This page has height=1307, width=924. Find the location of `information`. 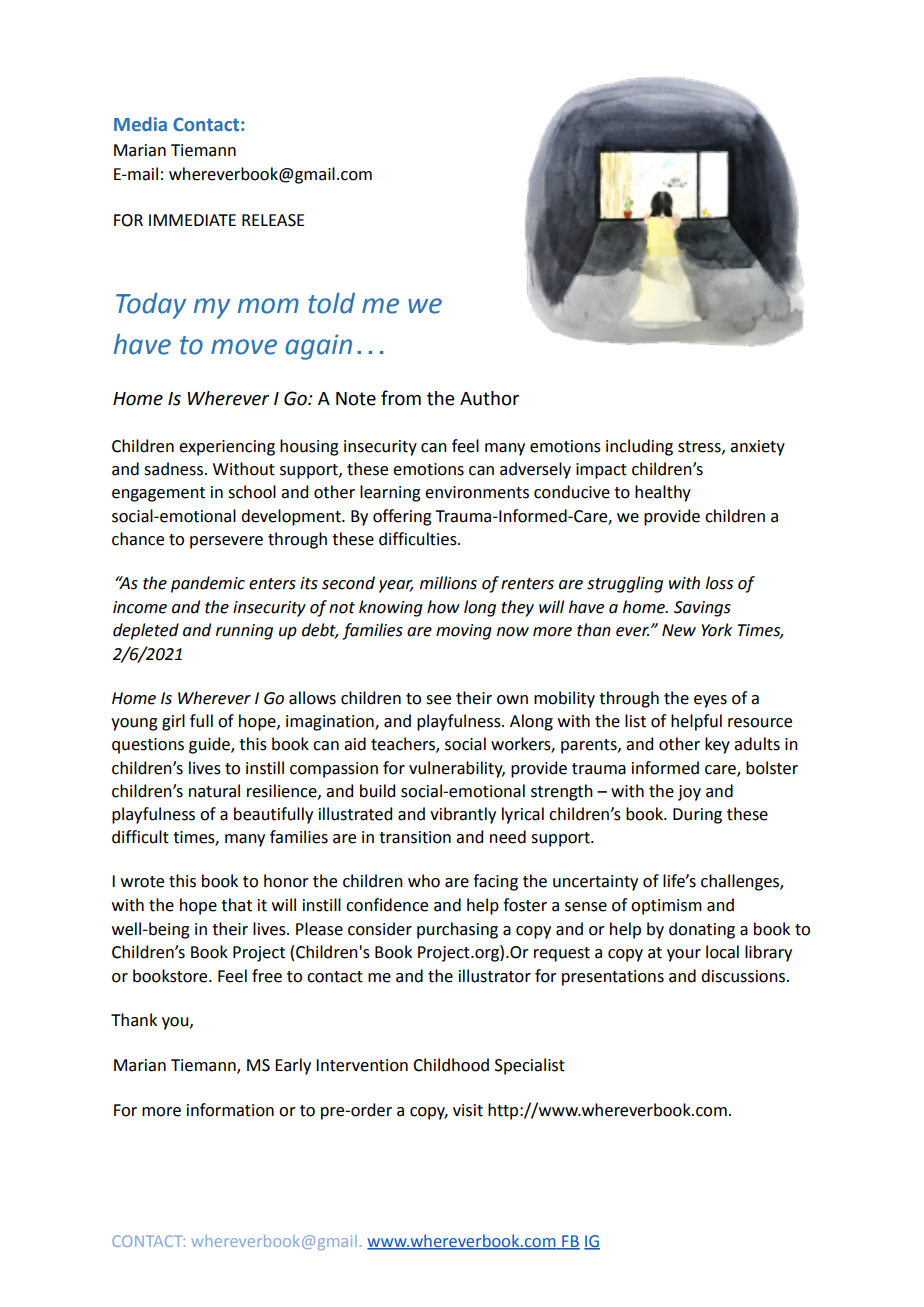

information is located at coordinates (230, 1110).
